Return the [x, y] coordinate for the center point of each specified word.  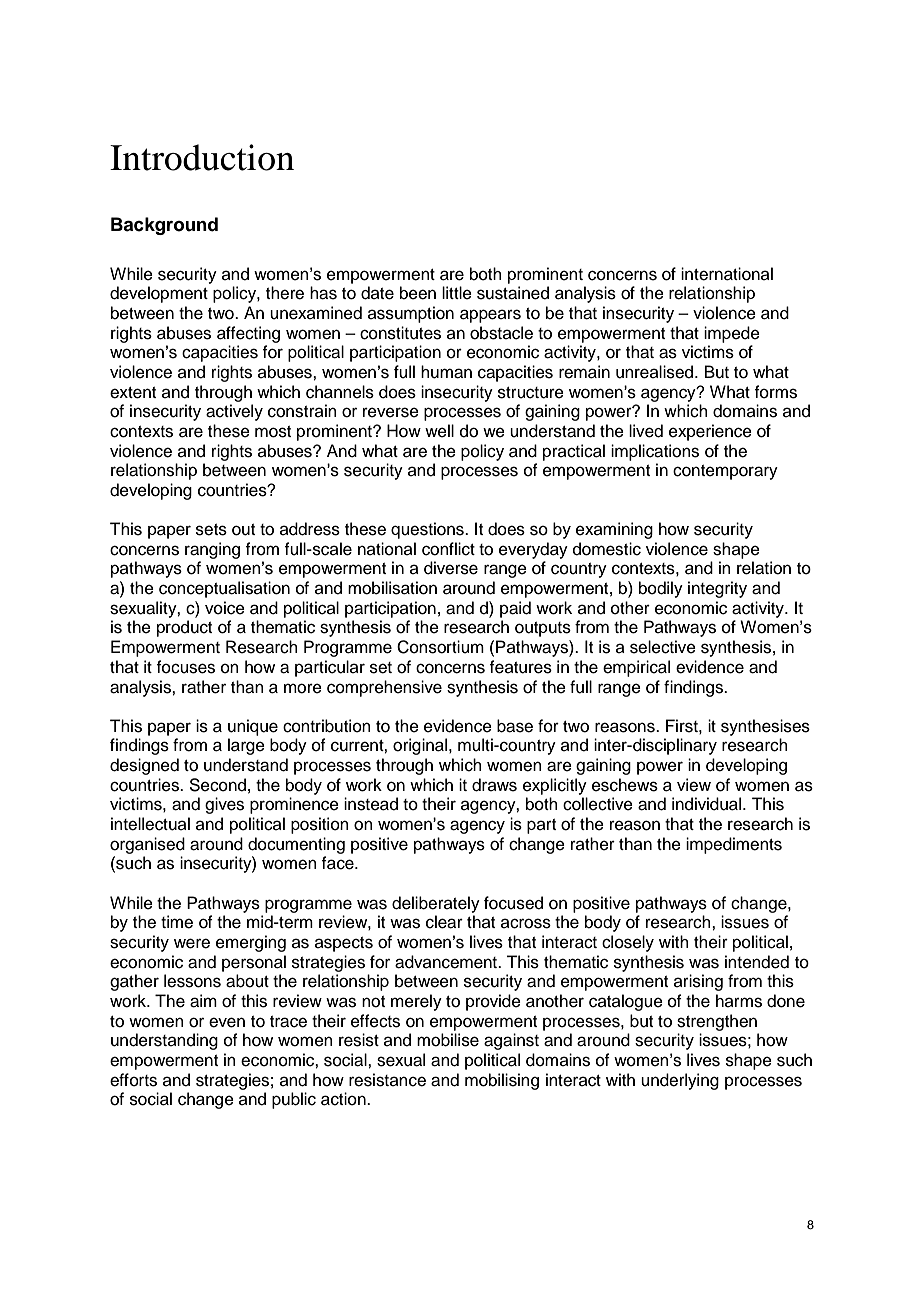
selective [663, 647]
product [184, 628]
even [227, 1022]
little [457, 293]
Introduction [202, 157]
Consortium [440, 647]
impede [732, 334]
